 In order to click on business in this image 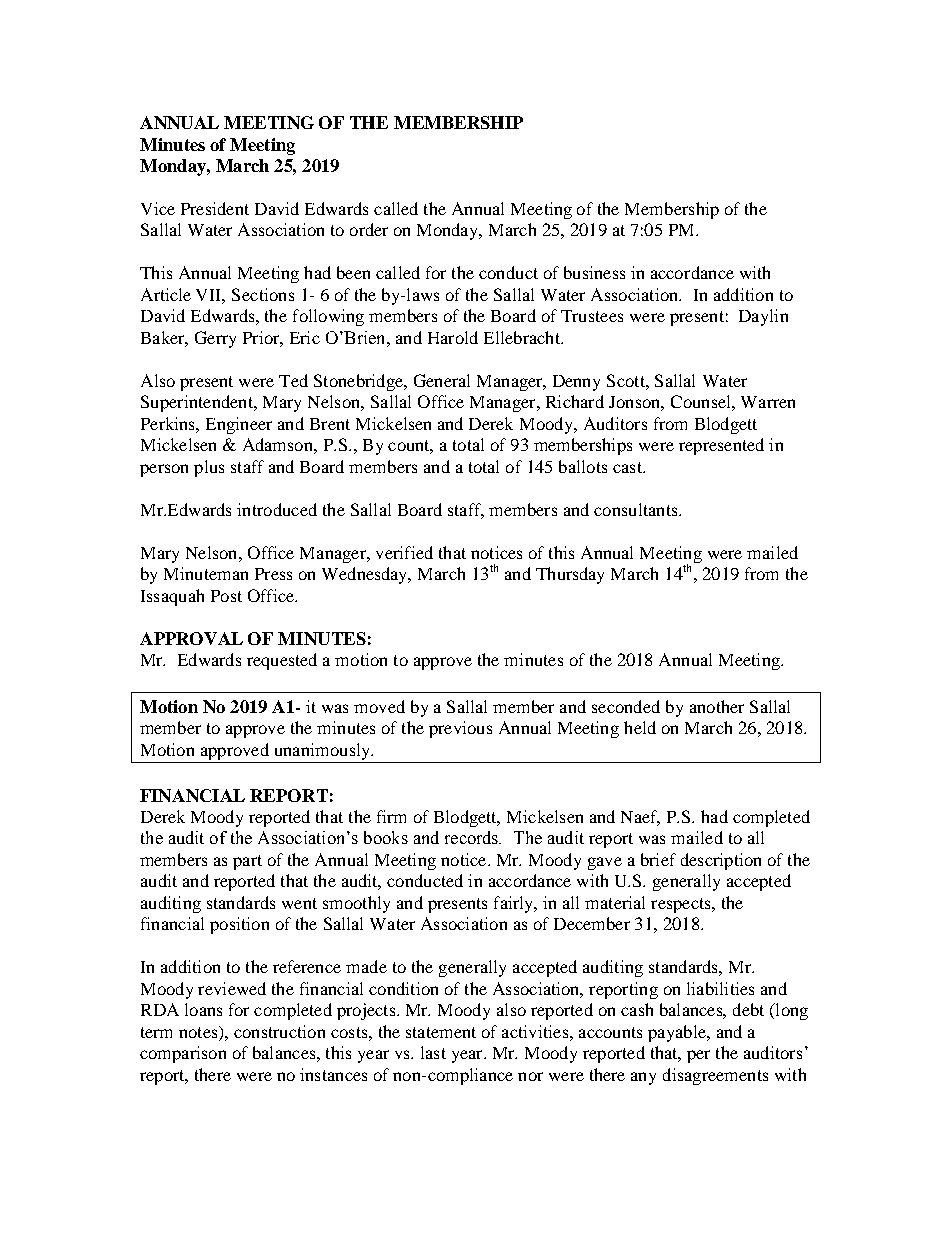, I will do `click(594, 272)`.
